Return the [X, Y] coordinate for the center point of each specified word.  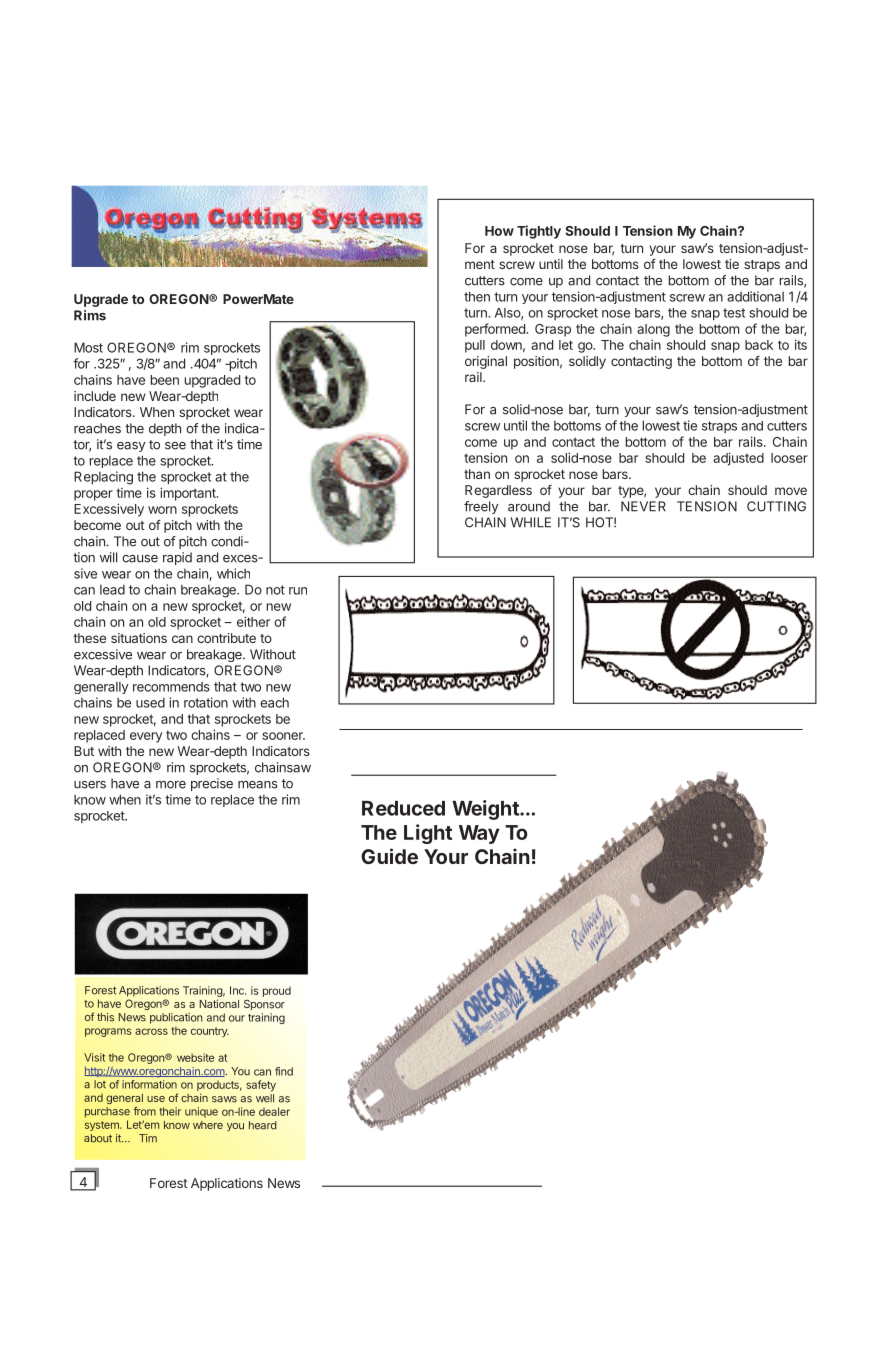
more [171, 785]
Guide [389, 856]
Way [479, 834]
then [477, 296]
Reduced [403, 808]
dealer [274, 1111]
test [734, 313]
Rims [90, 315]
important [189, 494]
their [170, 1111]
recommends [171, 687]
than [477, 474]
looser [789, 458]
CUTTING [776, 506]
